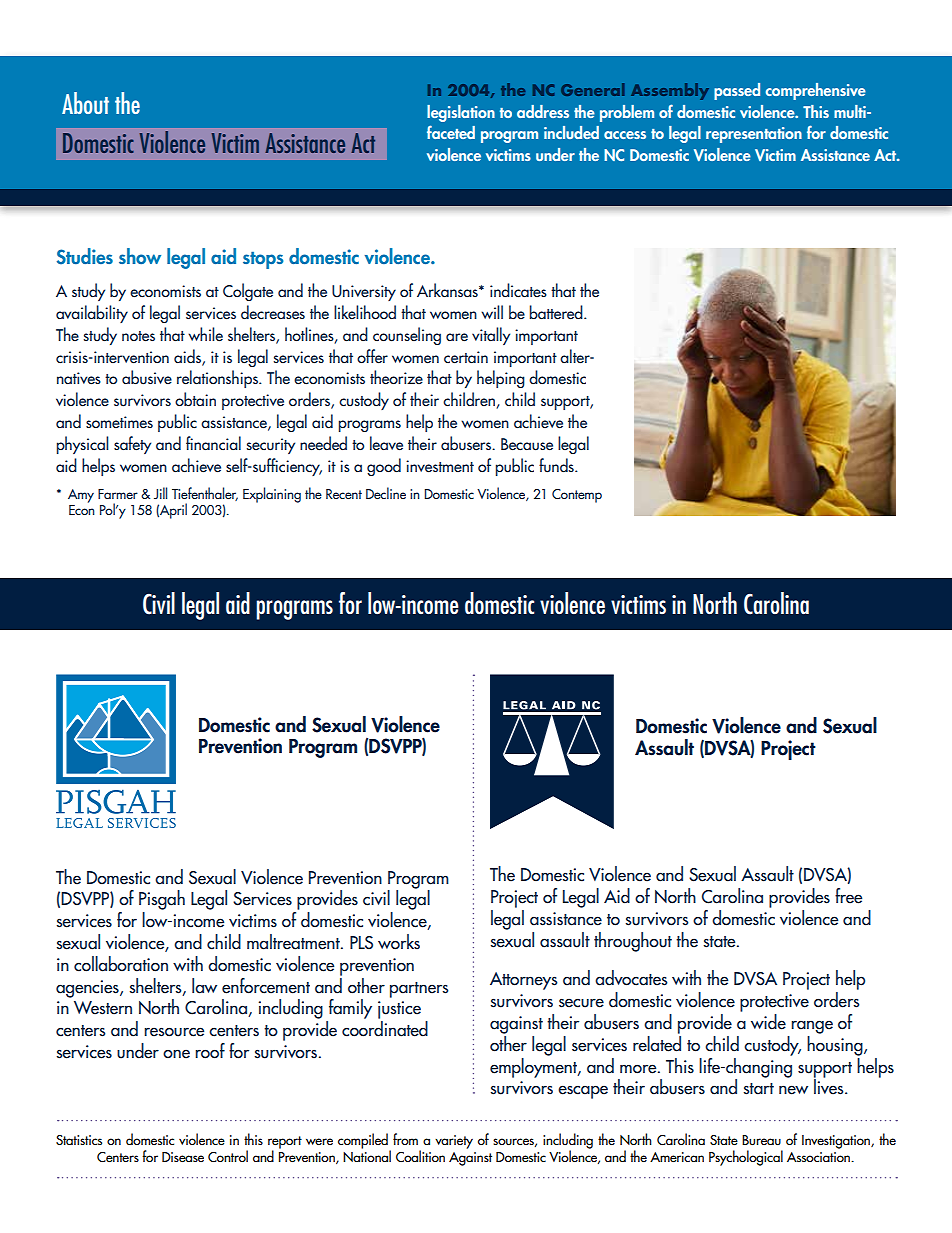 The width and height of the screenshot is (952, 1233). What do you see at coordinates (761, 1140) in the screenshot?
I see `Bureau` at bounding box center [761, 1140].
